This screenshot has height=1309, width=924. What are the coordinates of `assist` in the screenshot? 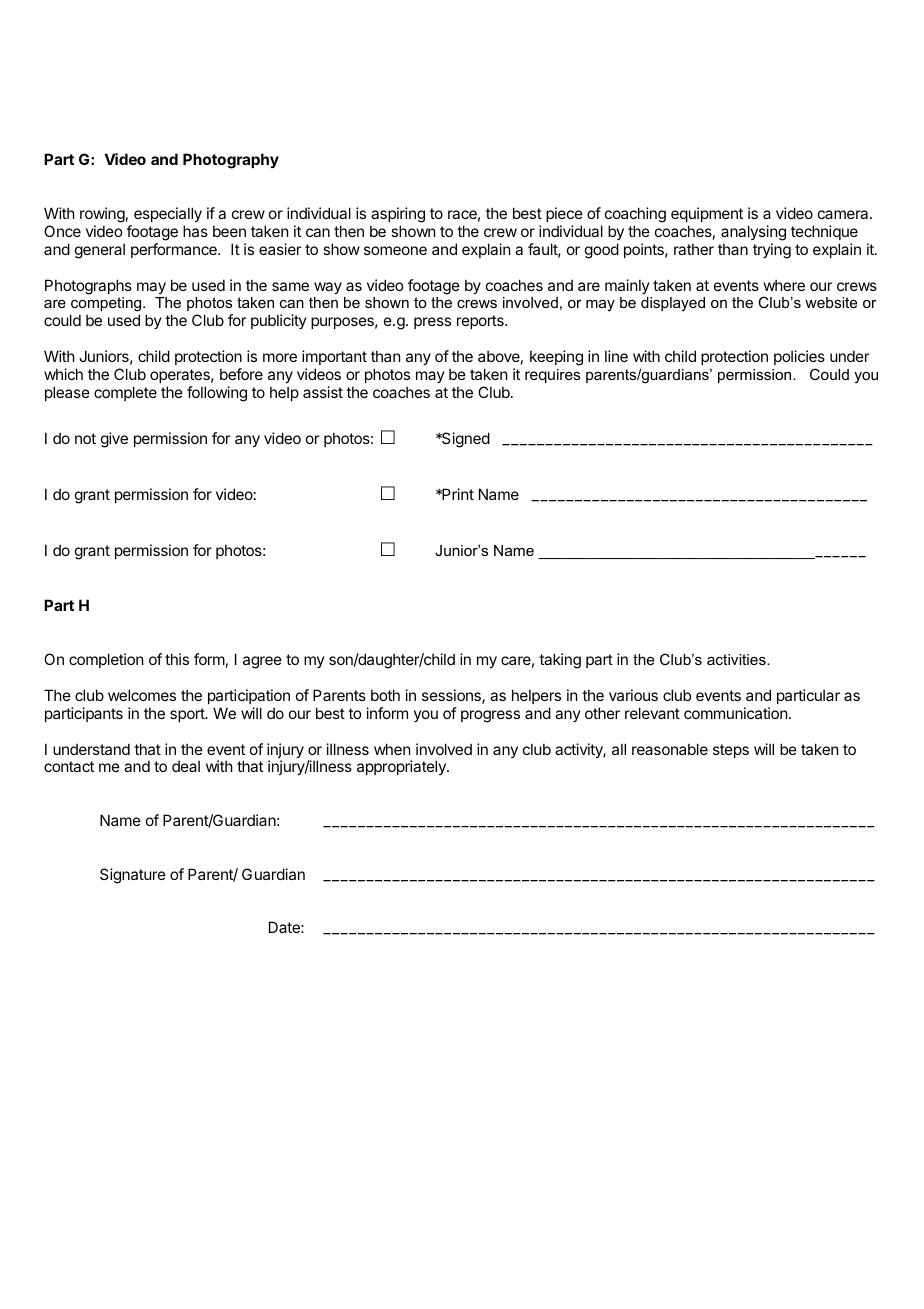 It's located at (323, 392).
